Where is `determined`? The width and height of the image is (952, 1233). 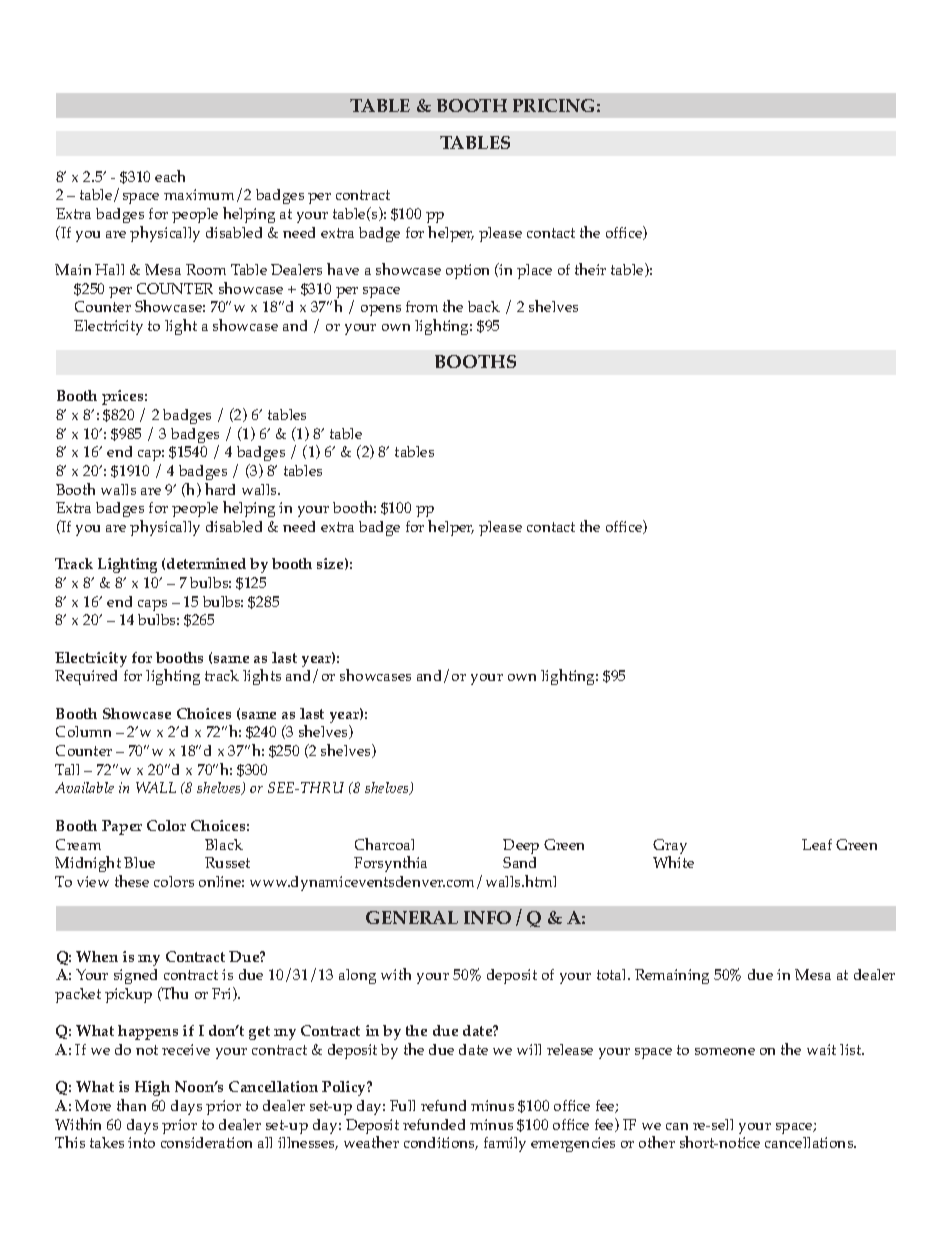
determined is located at coordinates (206, 563).
